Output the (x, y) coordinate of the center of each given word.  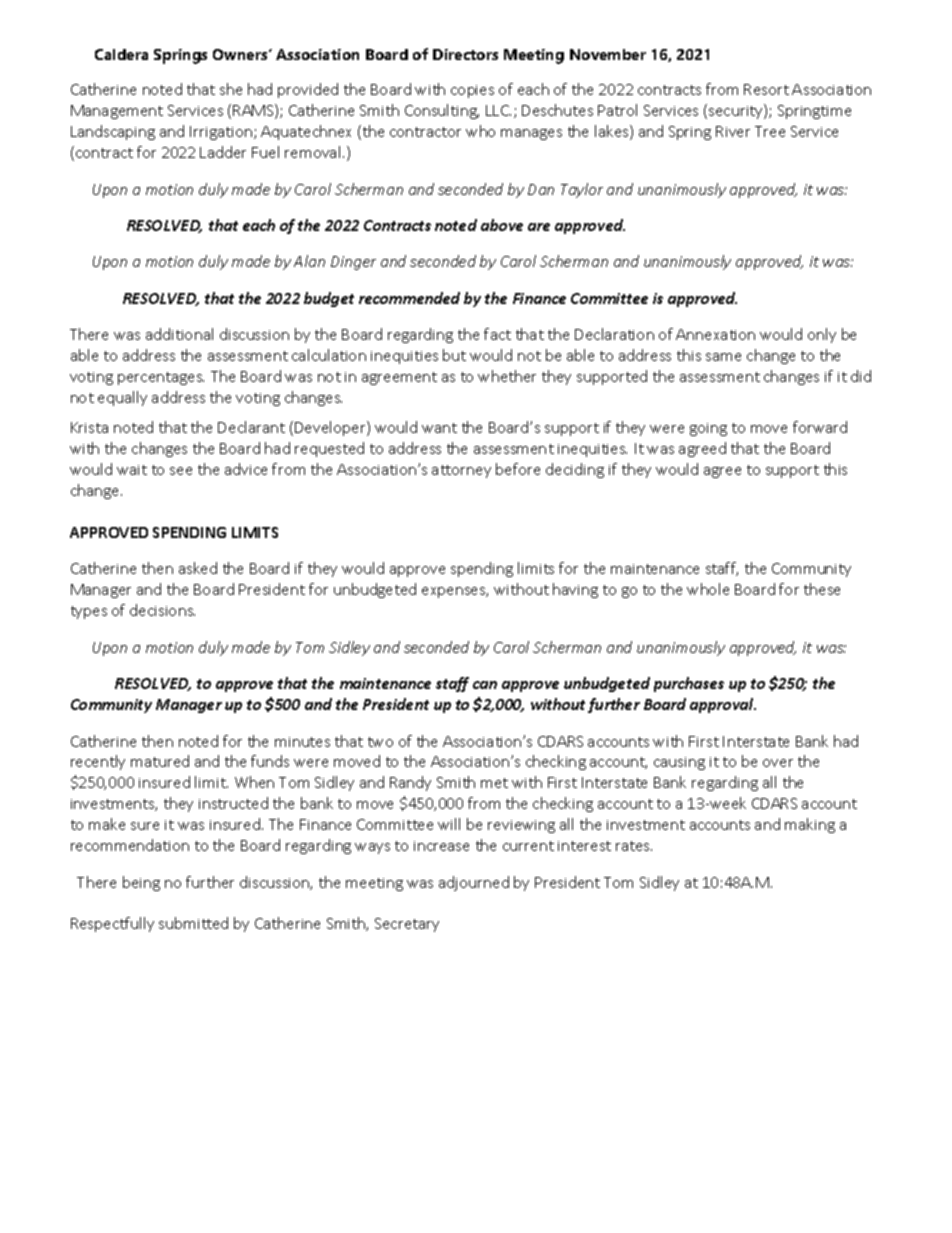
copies (472, 91)
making (810, 825)
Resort (766, 89)
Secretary (407, 925)
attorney (461, 471)
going (708, 429)
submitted (193, 923)
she (231, 89)
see (181, 471)
